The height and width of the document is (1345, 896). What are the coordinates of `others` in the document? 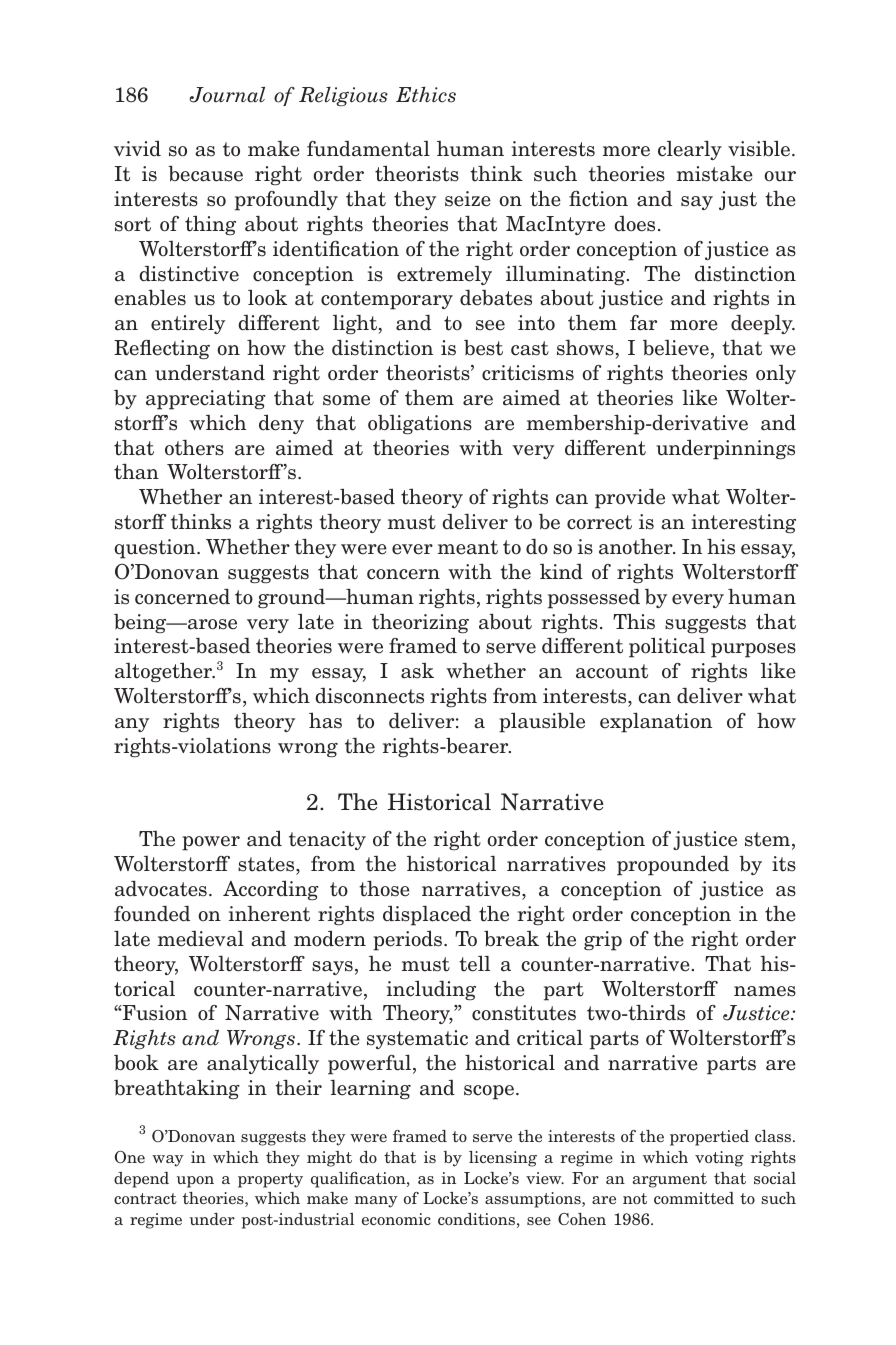 It's located at (194, 448).
